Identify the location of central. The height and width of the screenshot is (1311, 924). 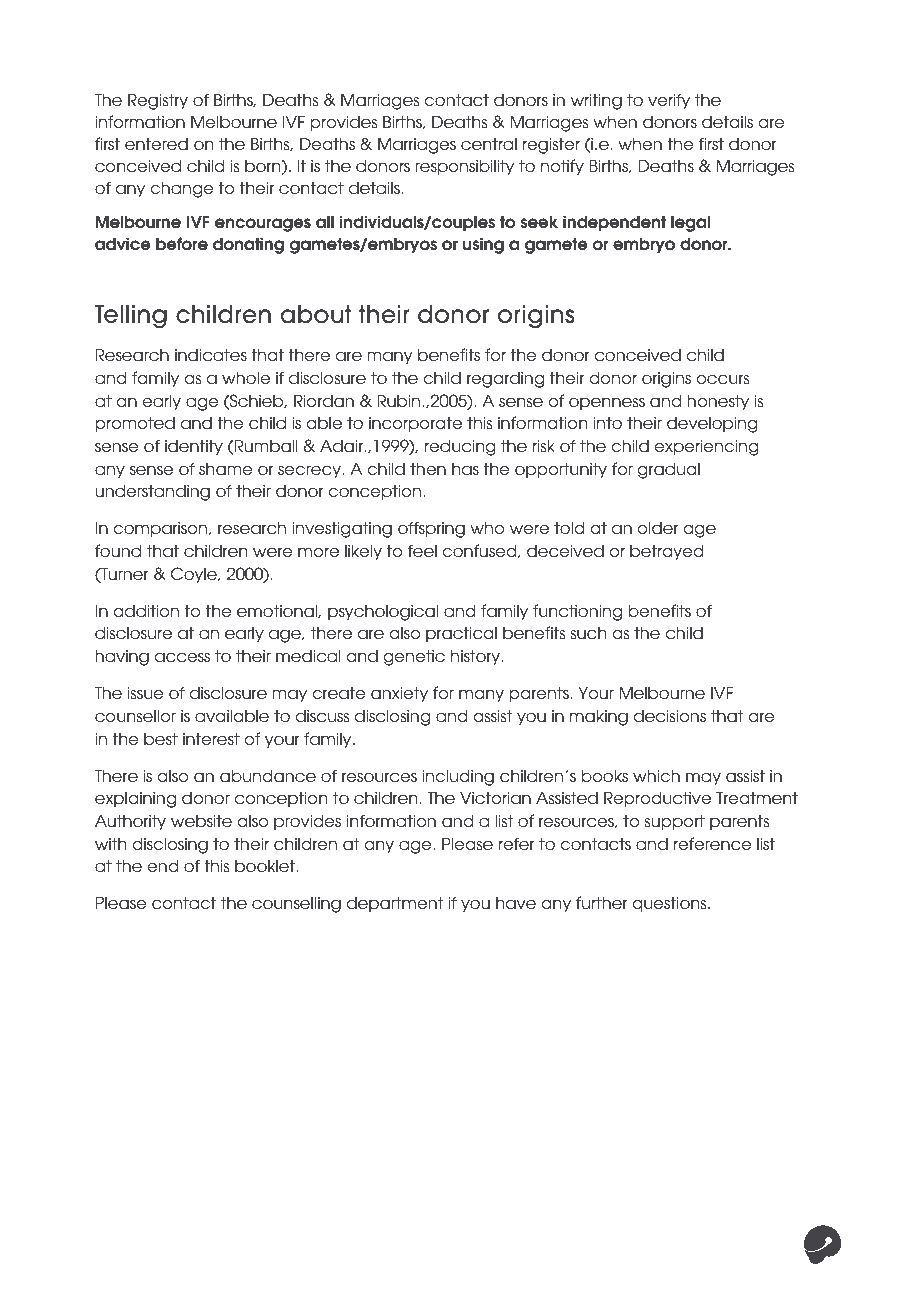
(489, 144).
